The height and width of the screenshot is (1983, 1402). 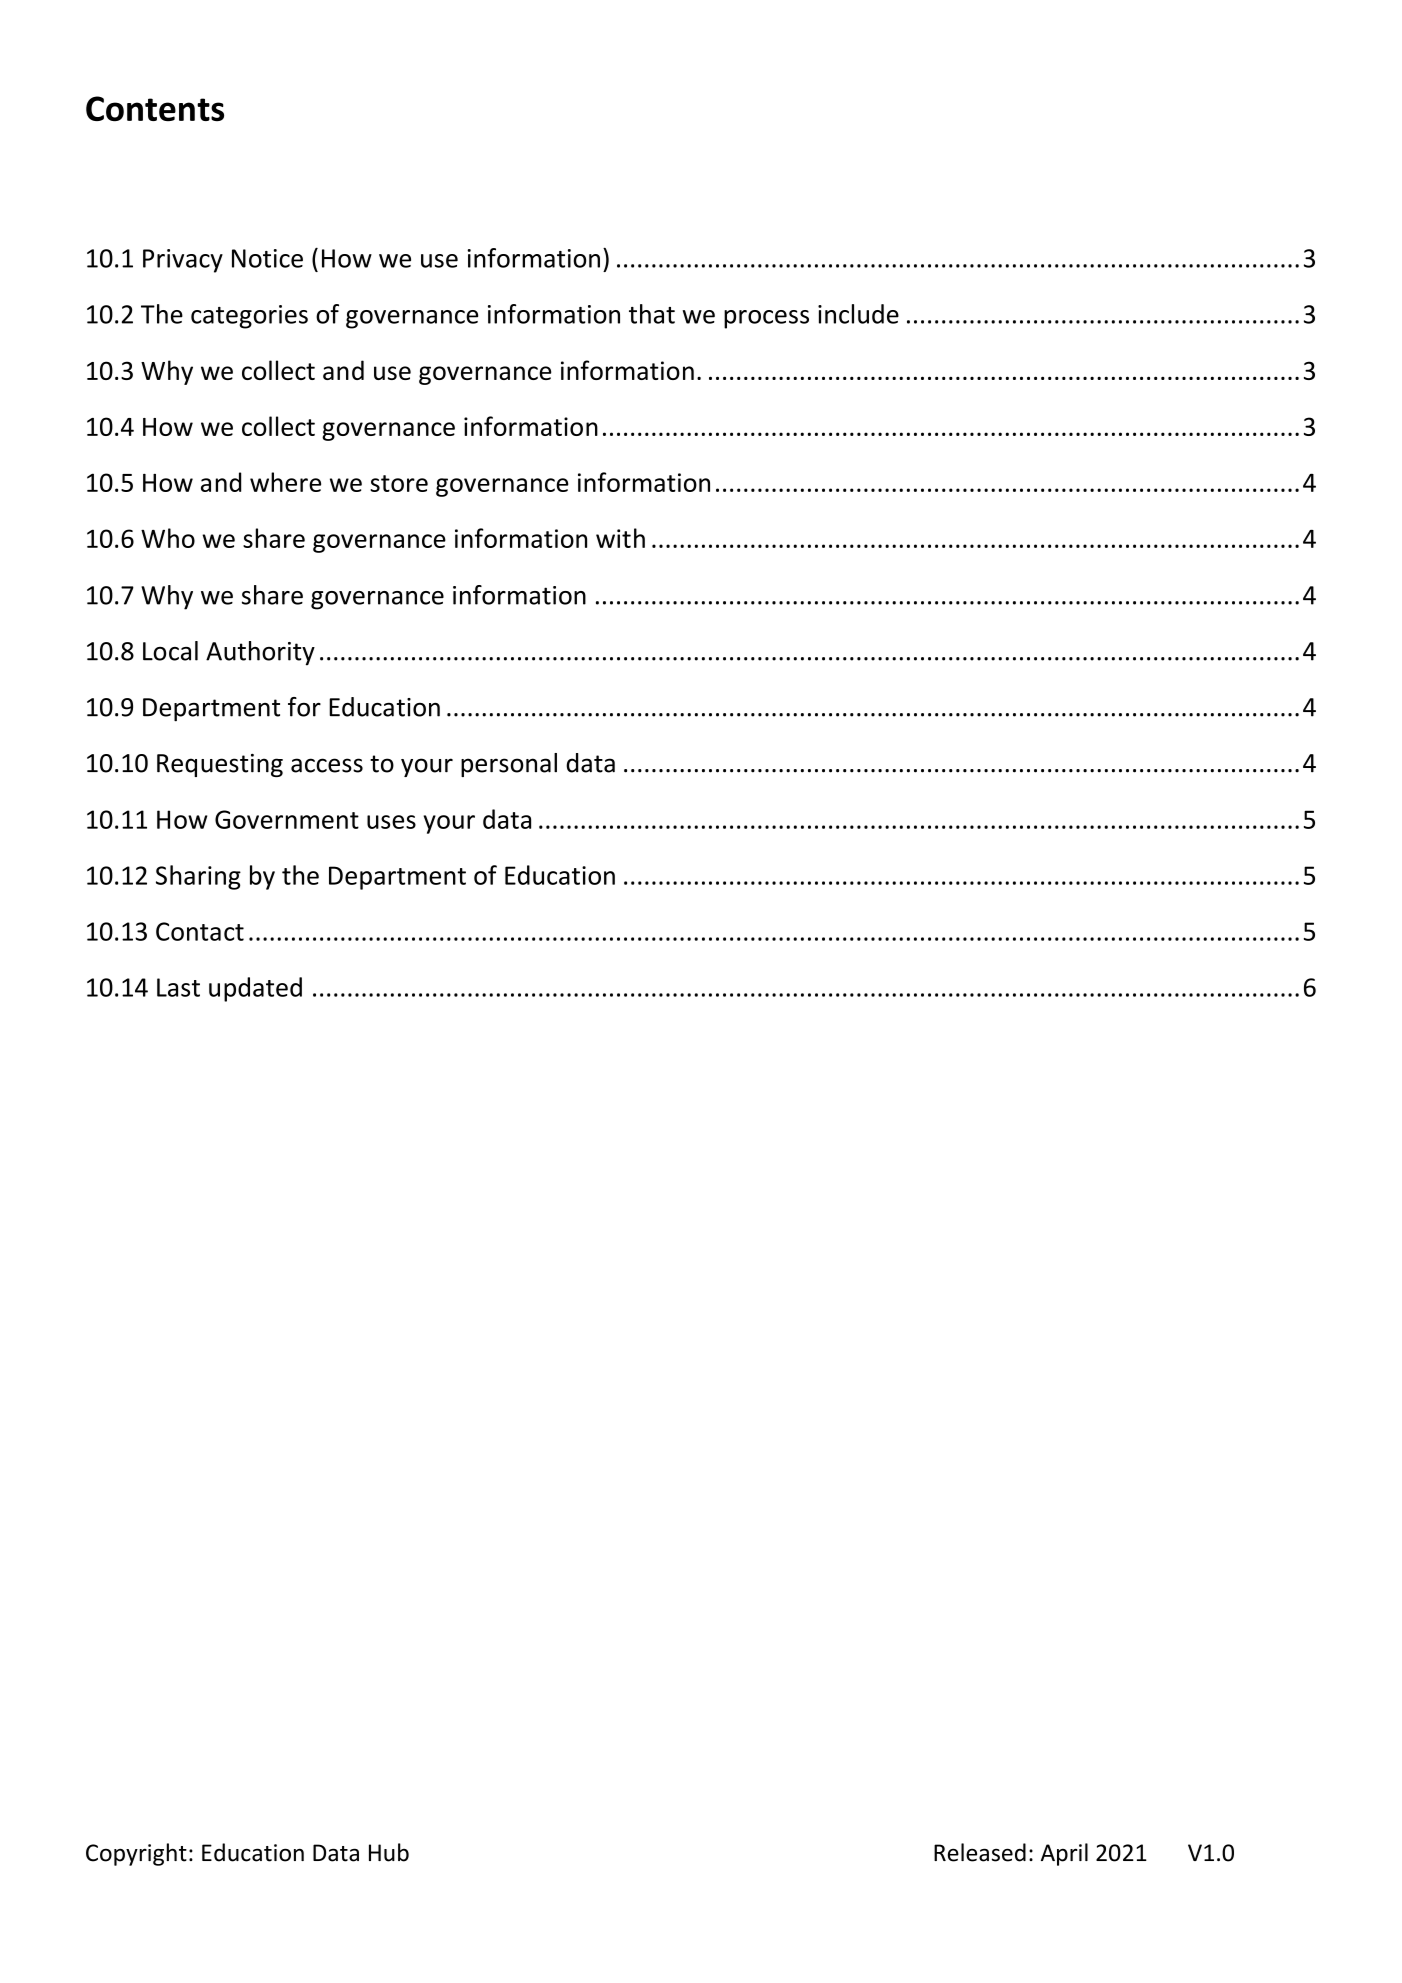 What do you see at coordinates (652, 314) in the screenshot?
I see `that` at bounding box center [652, 314].
